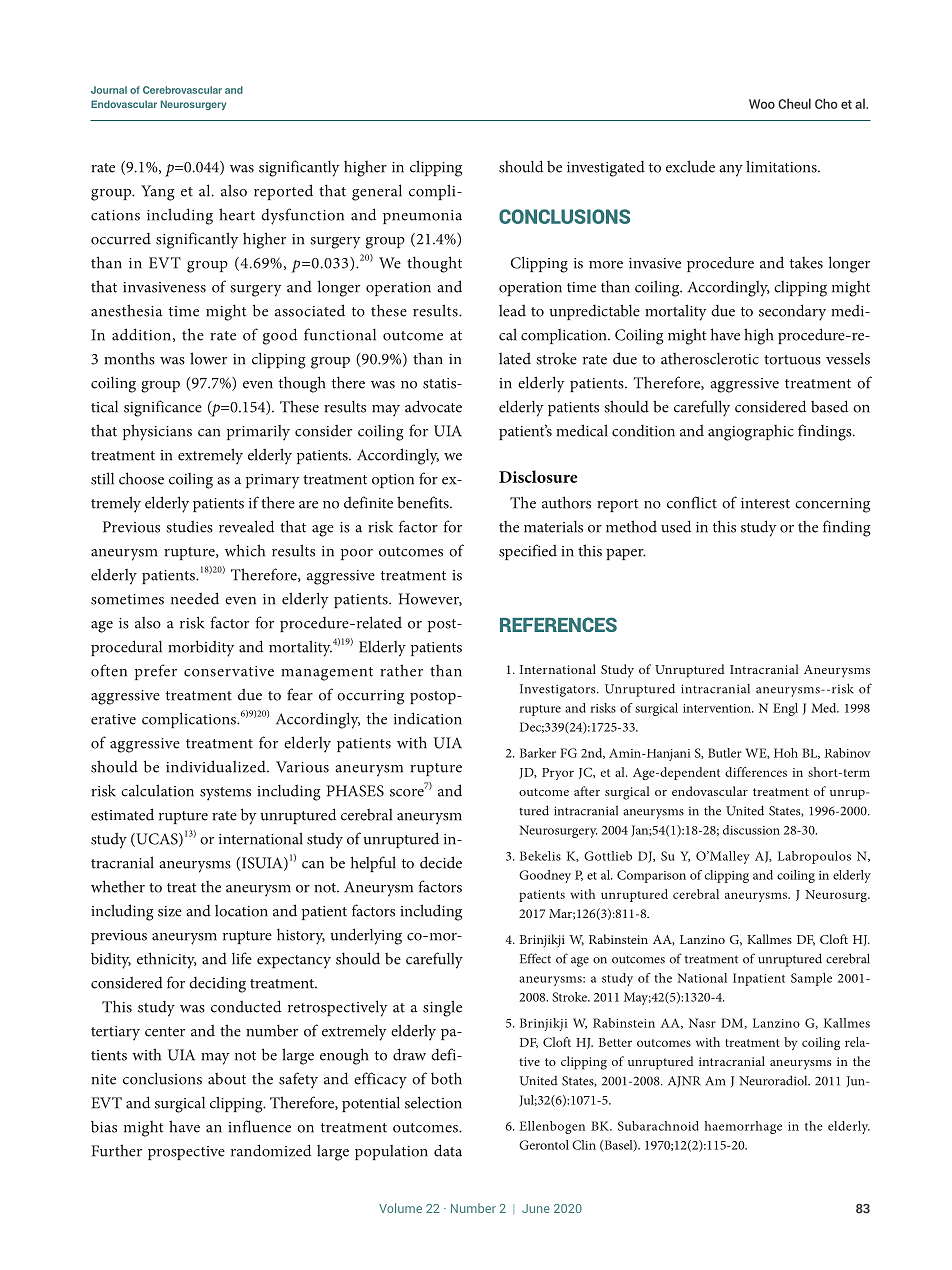 The width and height of the screenshot is (952, 1270). What do you see at coordinates (792, 360) in the screenshot?
I see `tortuous` at bounding box center [792, 360].
